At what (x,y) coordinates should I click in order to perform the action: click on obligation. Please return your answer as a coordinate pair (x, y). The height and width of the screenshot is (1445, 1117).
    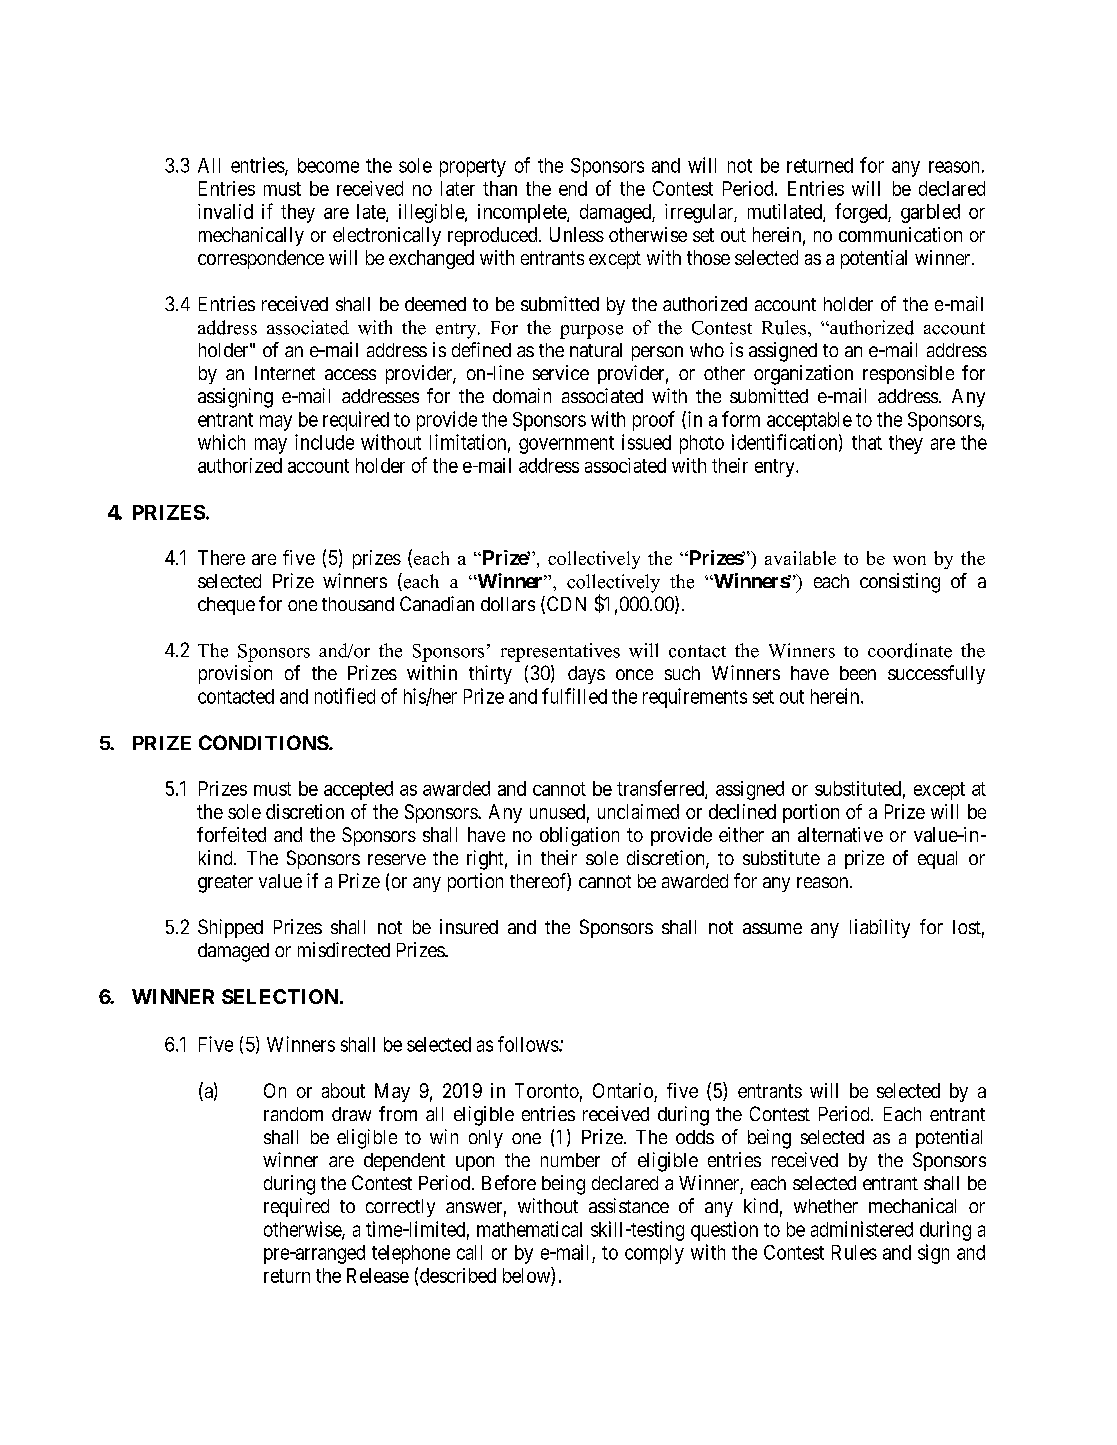
    Looking at the image, I should click on (579, 836).
